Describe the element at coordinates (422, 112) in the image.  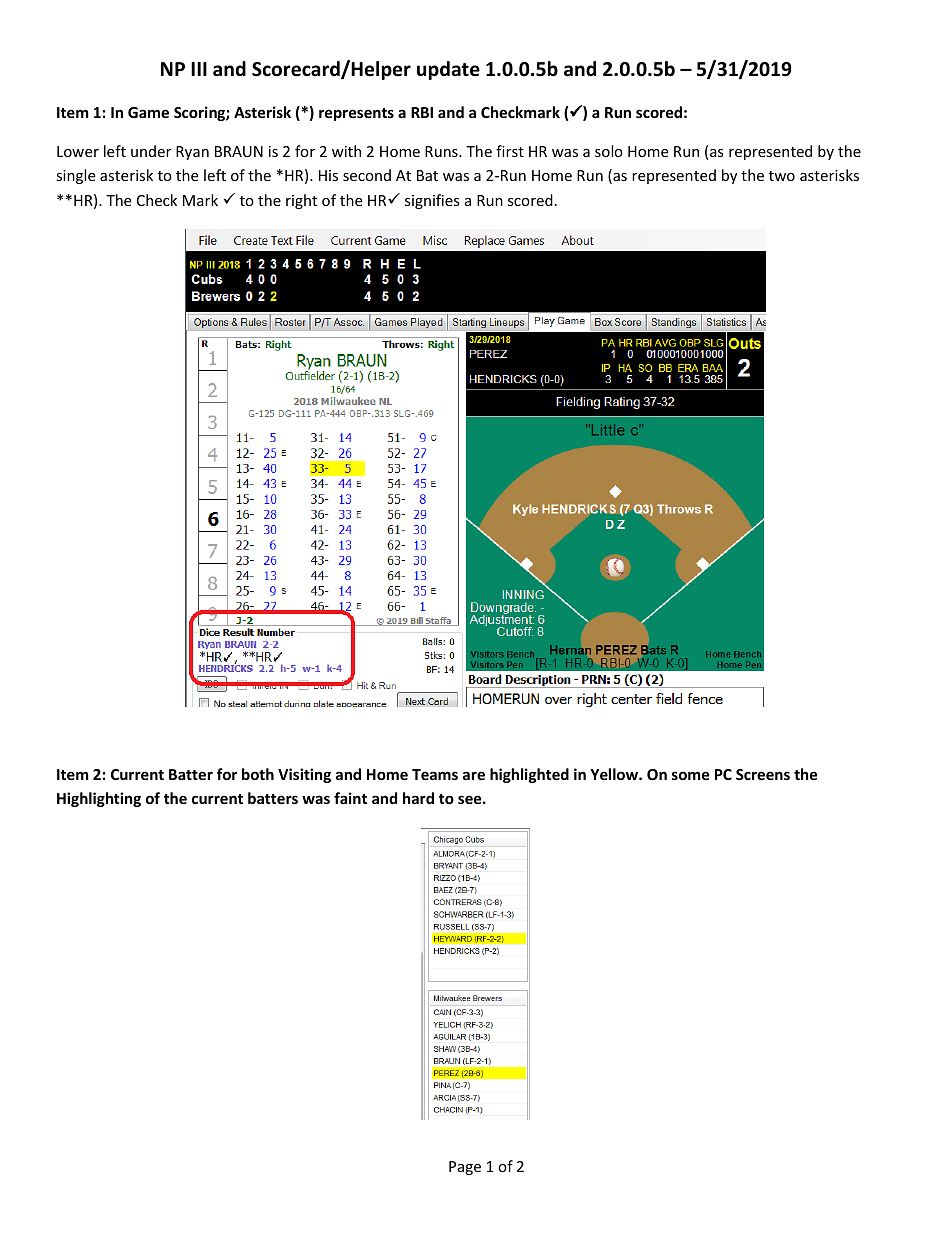
I see `RBI` at that location.
